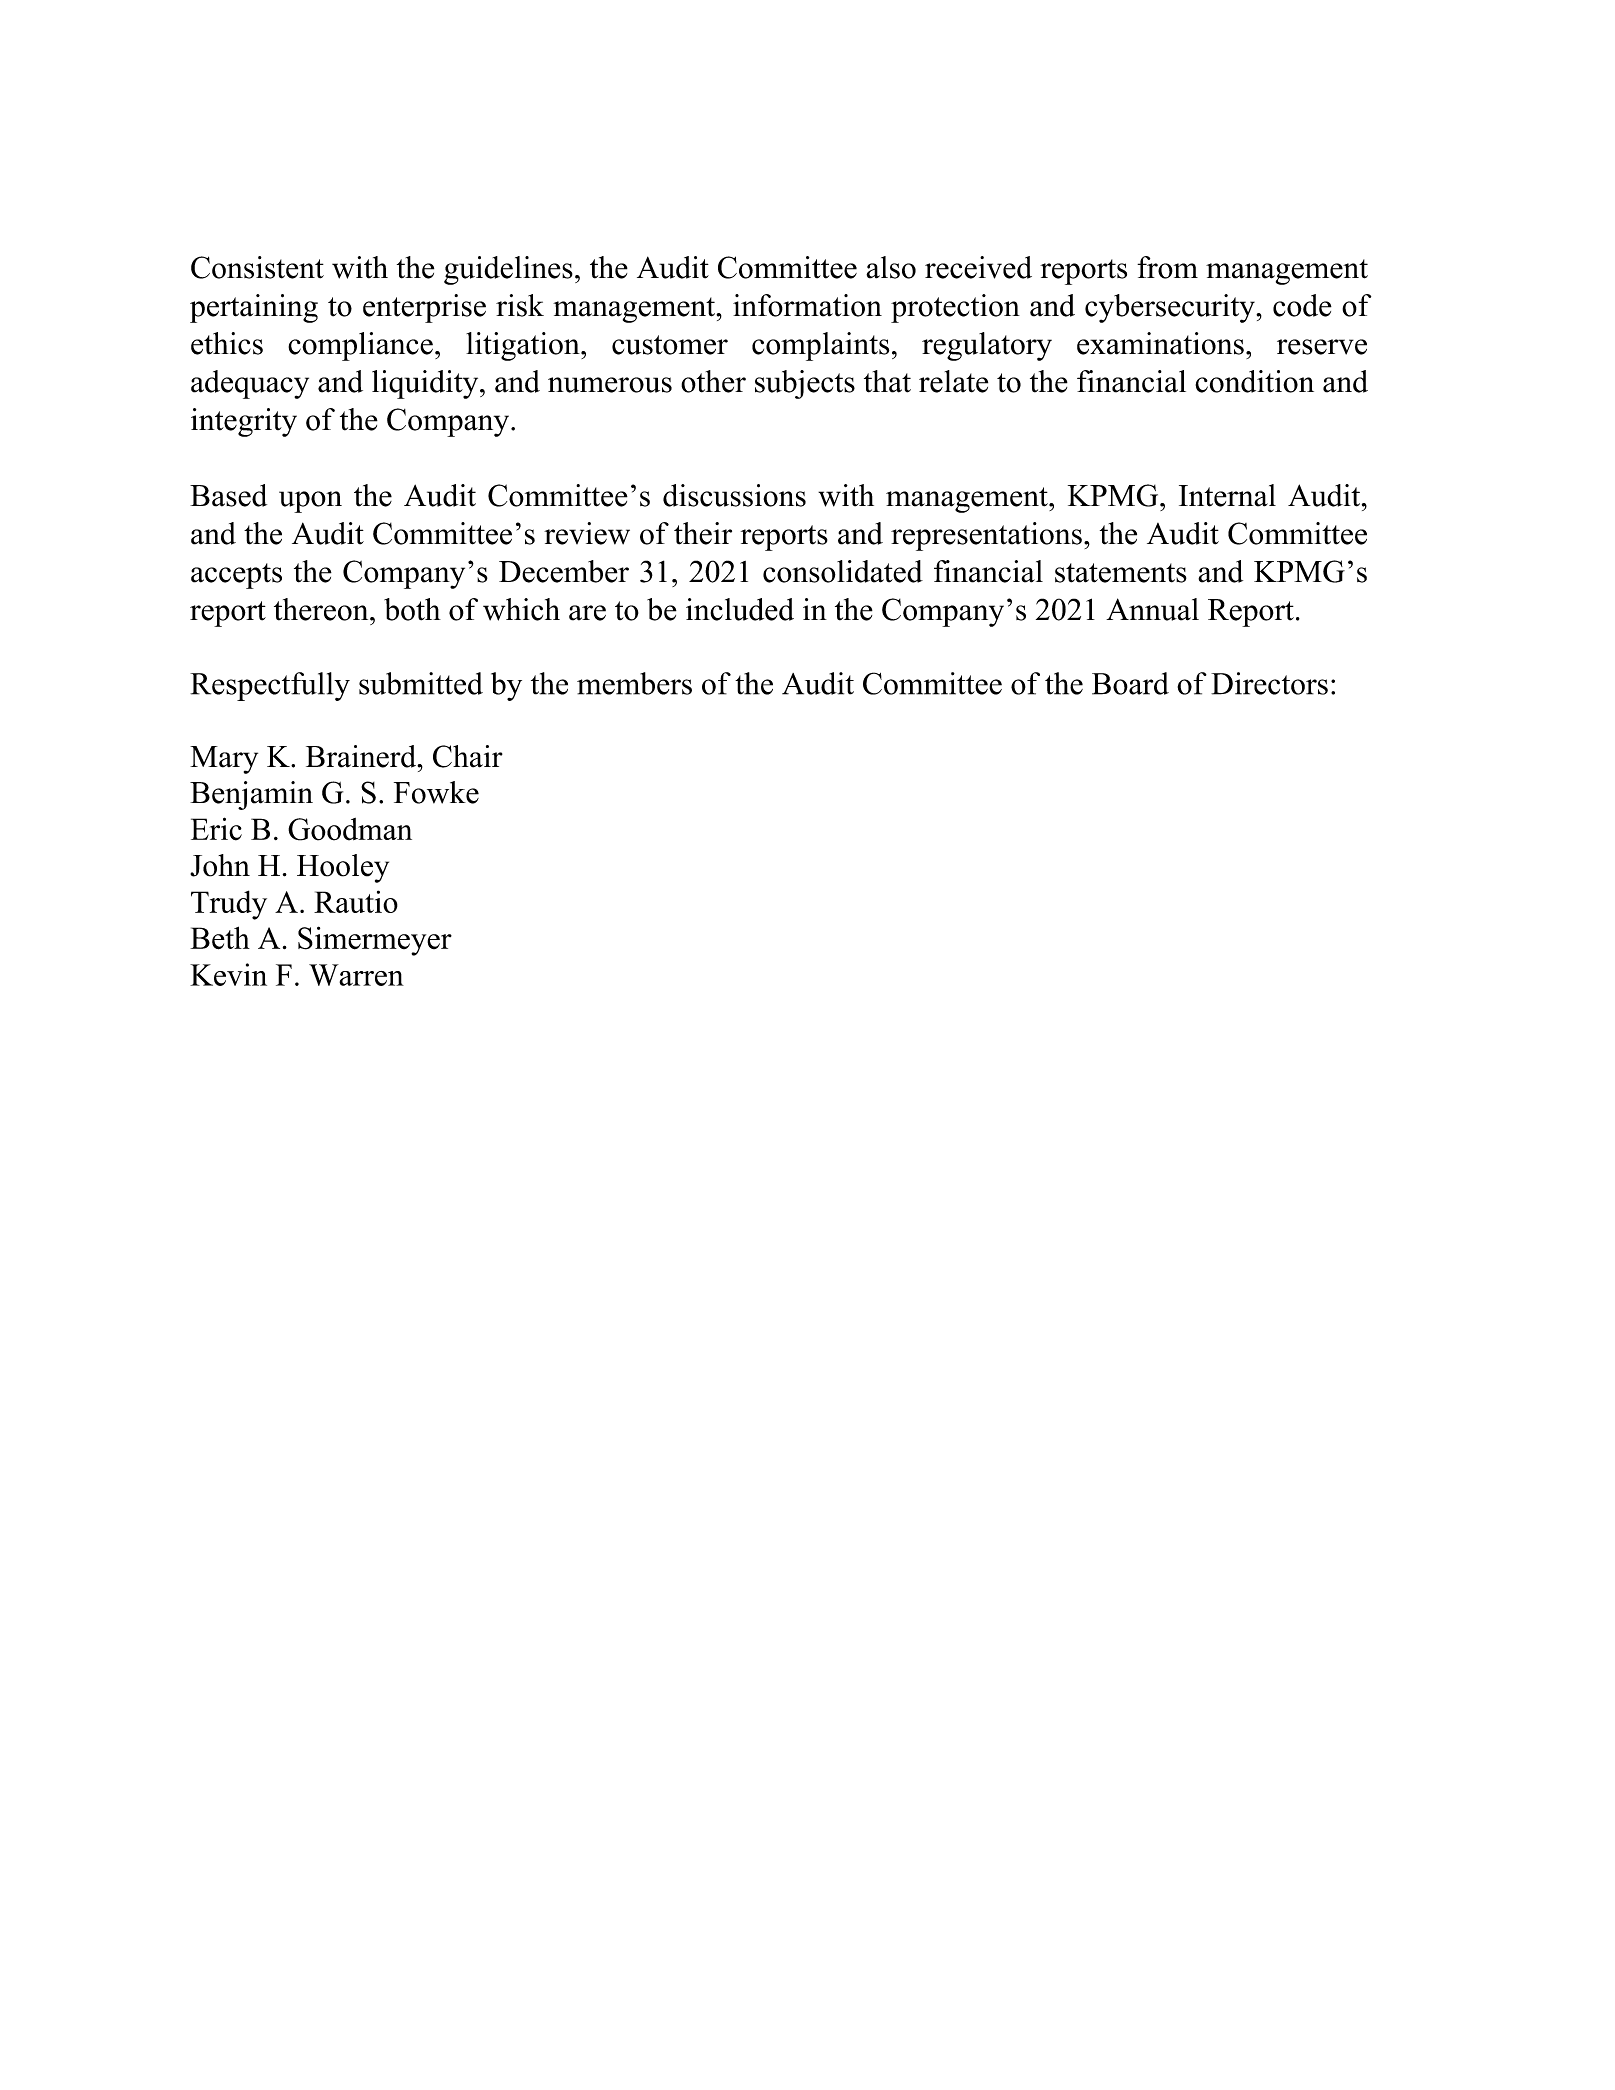 The image size is (1615, 2090). What do you see at coordinates (322, 609) in the image?
I see `thereon` at bounding box center [322, 609].
